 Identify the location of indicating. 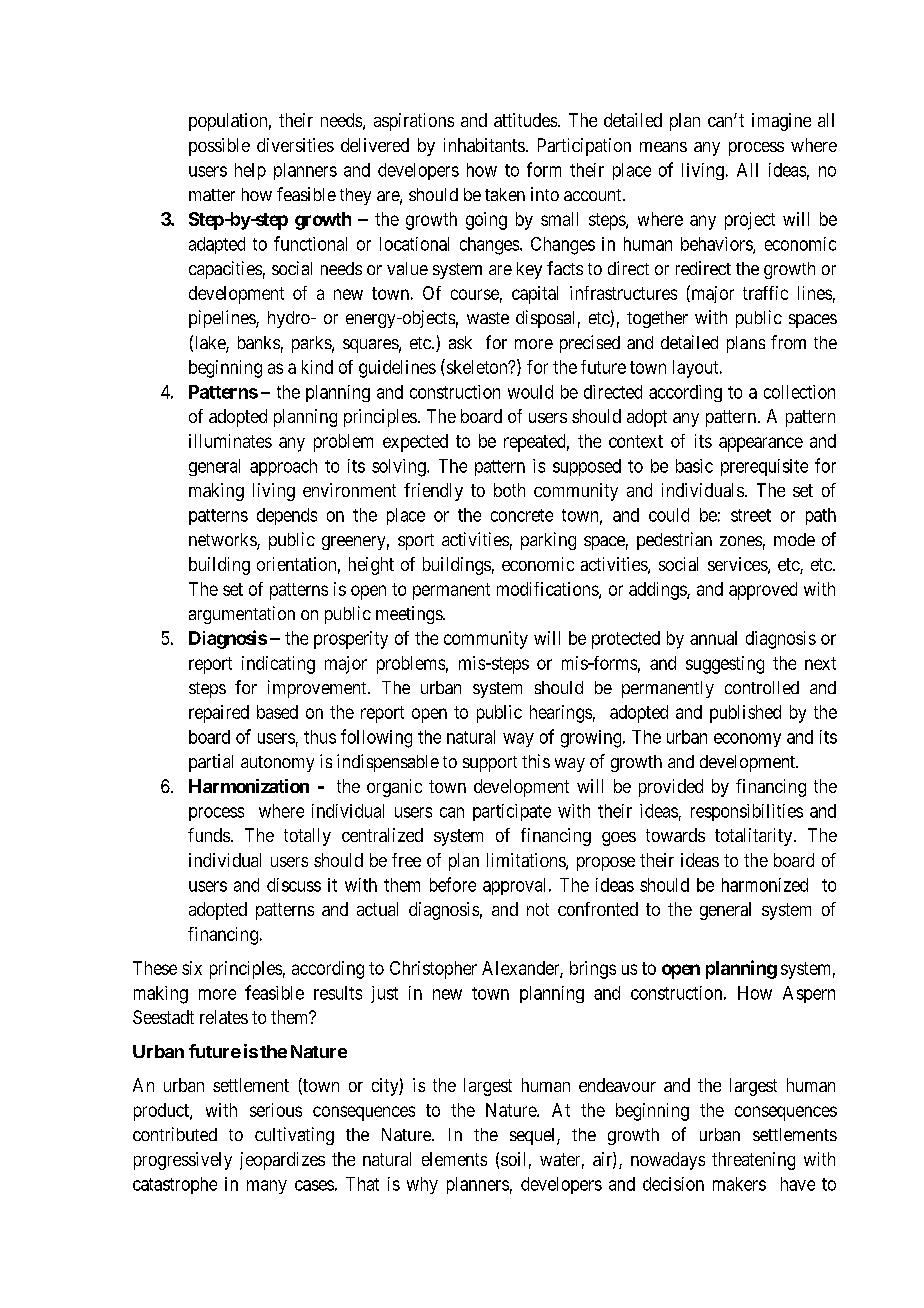
(278, 665).
